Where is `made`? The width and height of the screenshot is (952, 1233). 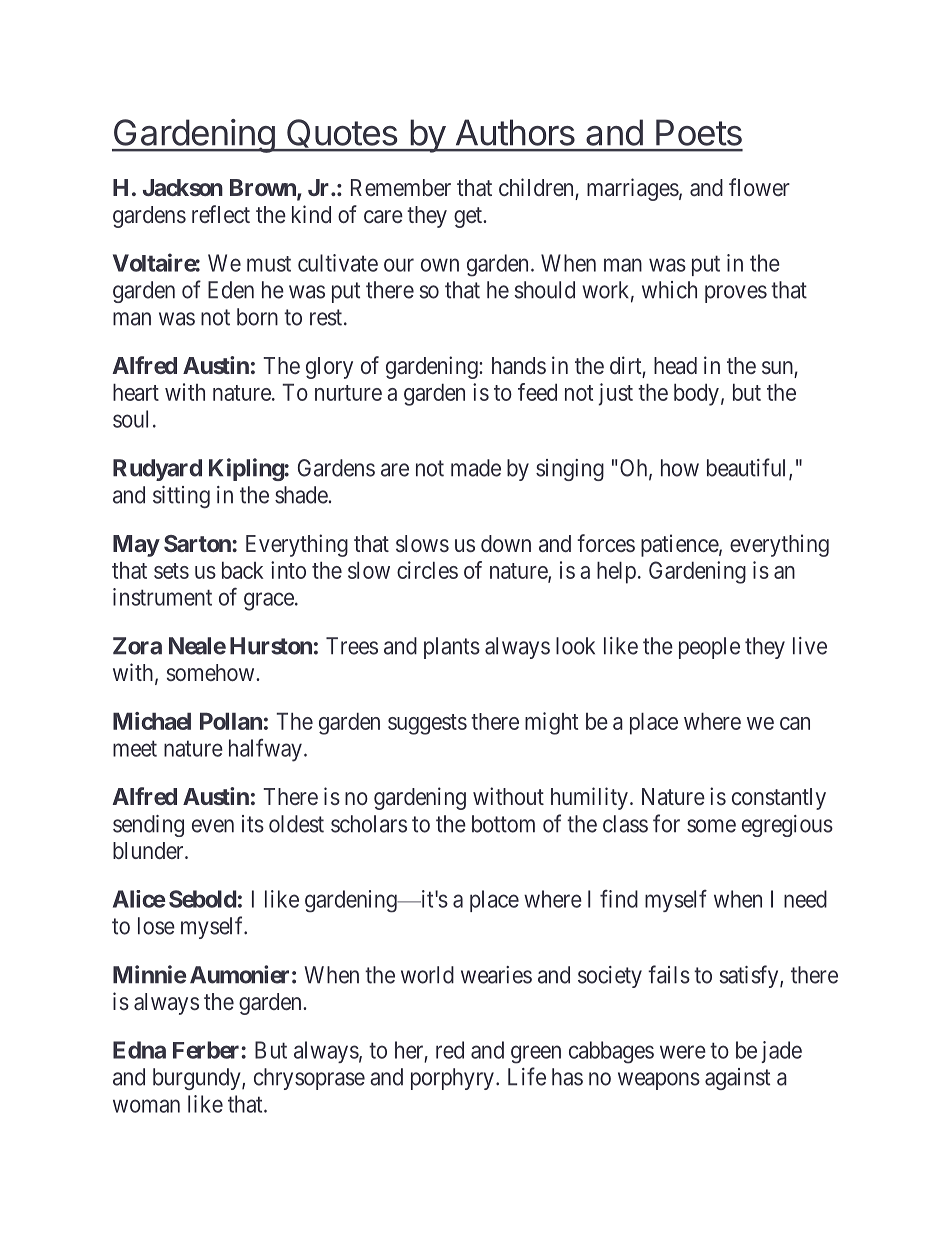 made is located at coordinates (476, 468).
